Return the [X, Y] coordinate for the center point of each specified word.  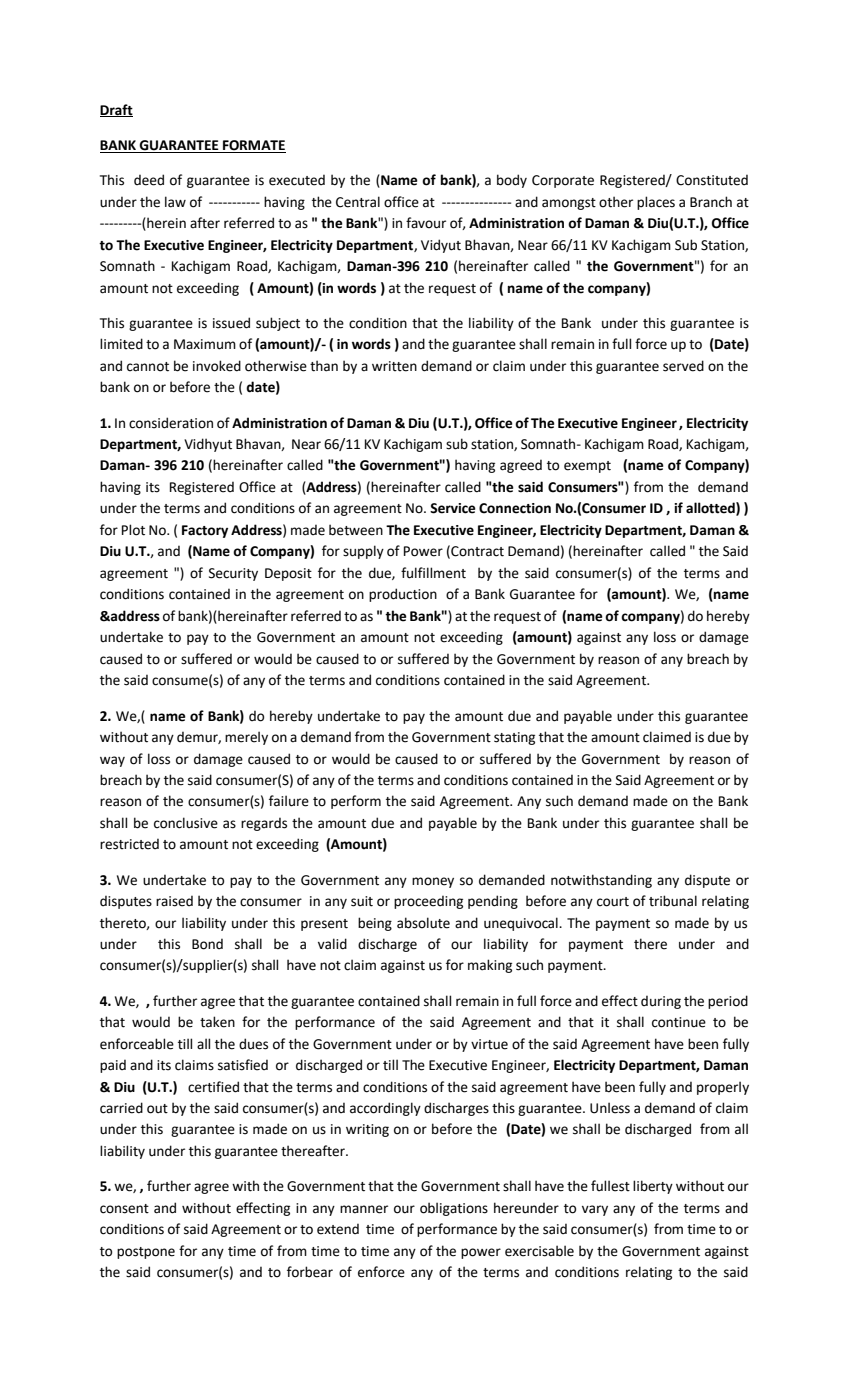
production [403, 595]
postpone [146, 1253]
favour [426, 223]
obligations [454, 1209]
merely [246, 738]
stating [514, 738]
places [656, 203]
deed [149, 180]
